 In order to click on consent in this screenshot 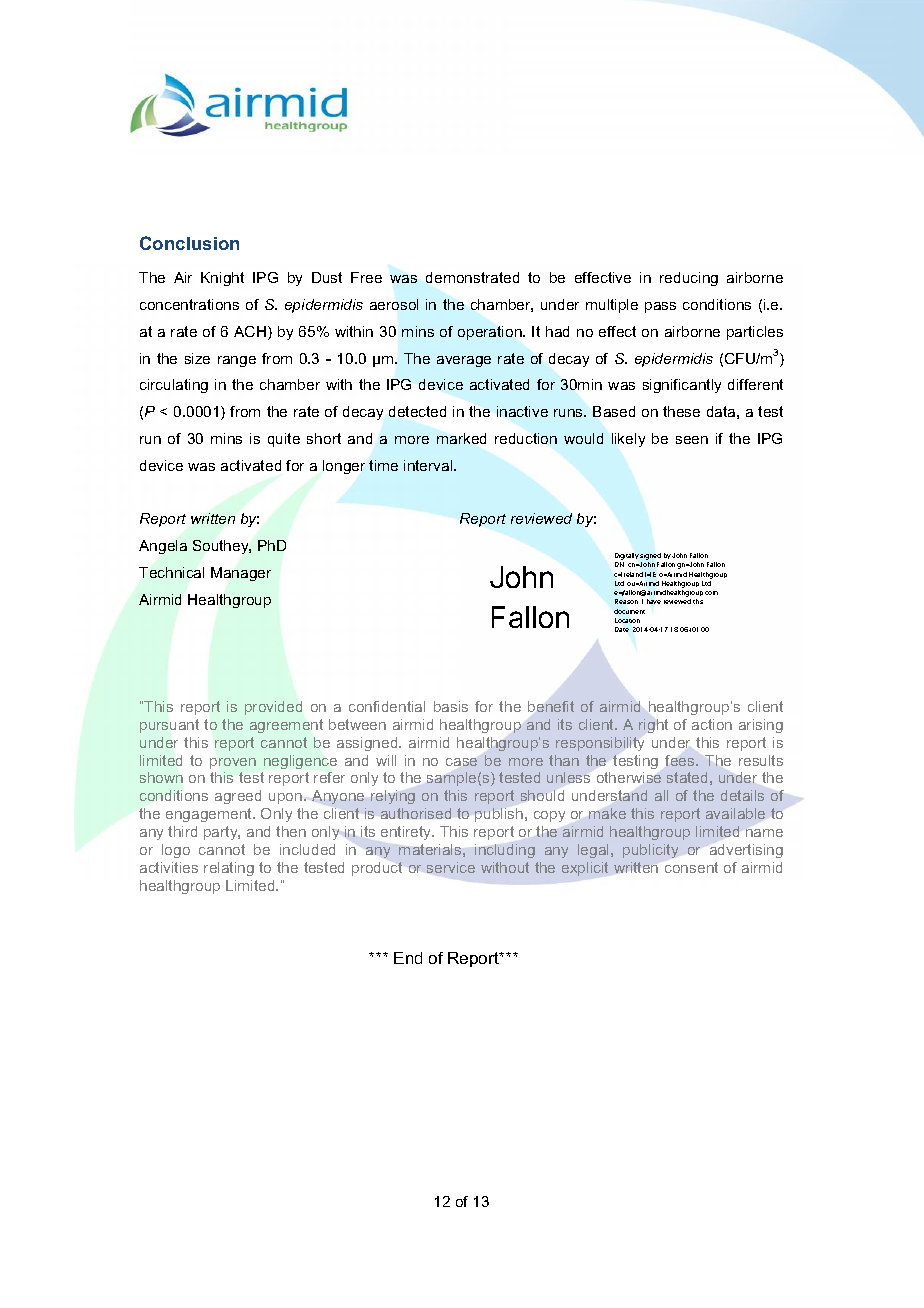, I will do `click(691, 867)`.
